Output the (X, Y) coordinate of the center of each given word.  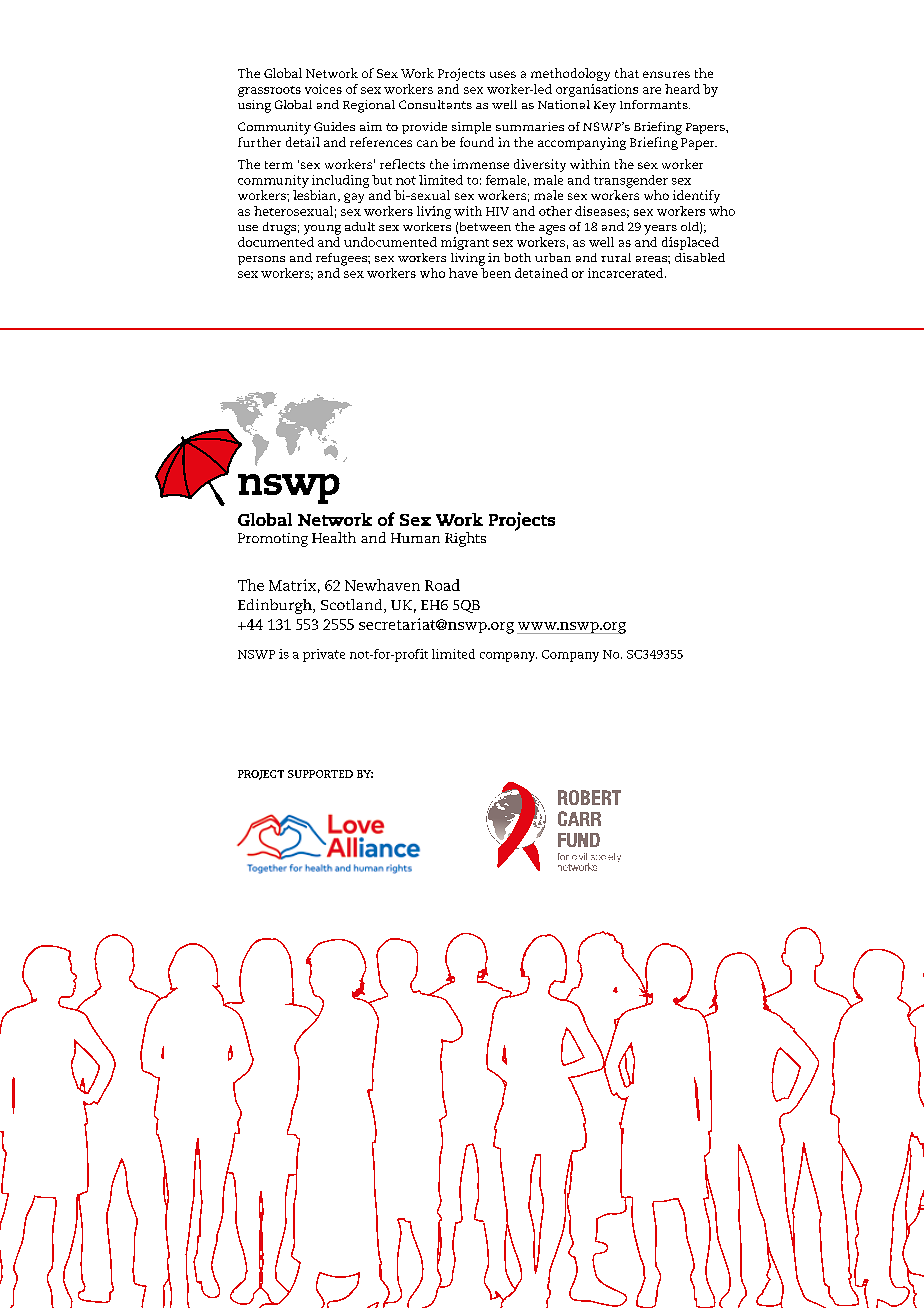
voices (323, 89)
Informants (655, 104)
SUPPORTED (320, 774)
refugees (342, 259)
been (496, 273)
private (324, 655)
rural (616, 257)
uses (503, 74)
